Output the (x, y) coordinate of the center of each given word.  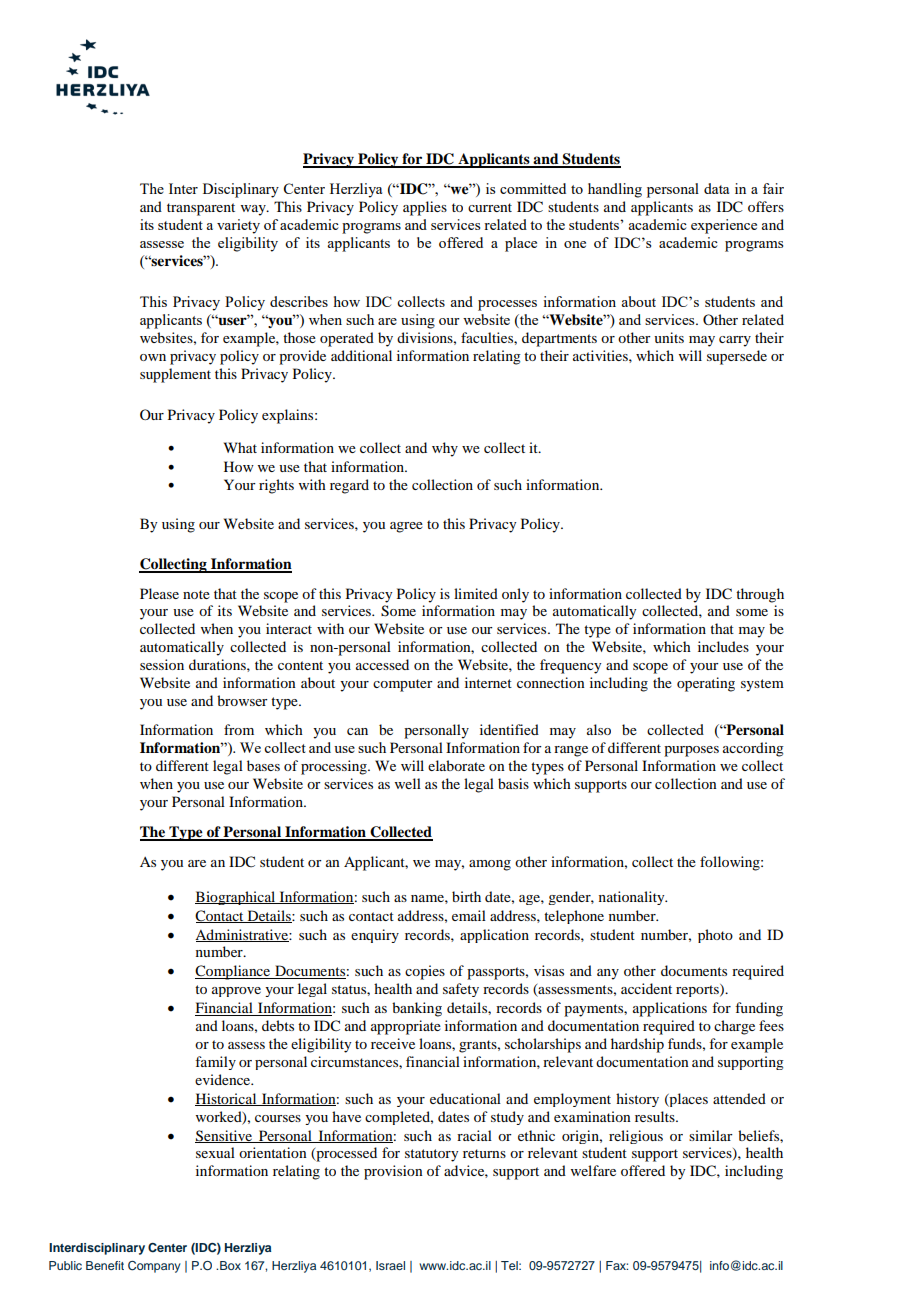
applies (425, 208)
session (162, 664)
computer (403, 685)
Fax (617, 1265)
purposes (691, 751)
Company (154, 1267)
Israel (390, 1265)
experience (724, 226)
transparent (201, 209)
